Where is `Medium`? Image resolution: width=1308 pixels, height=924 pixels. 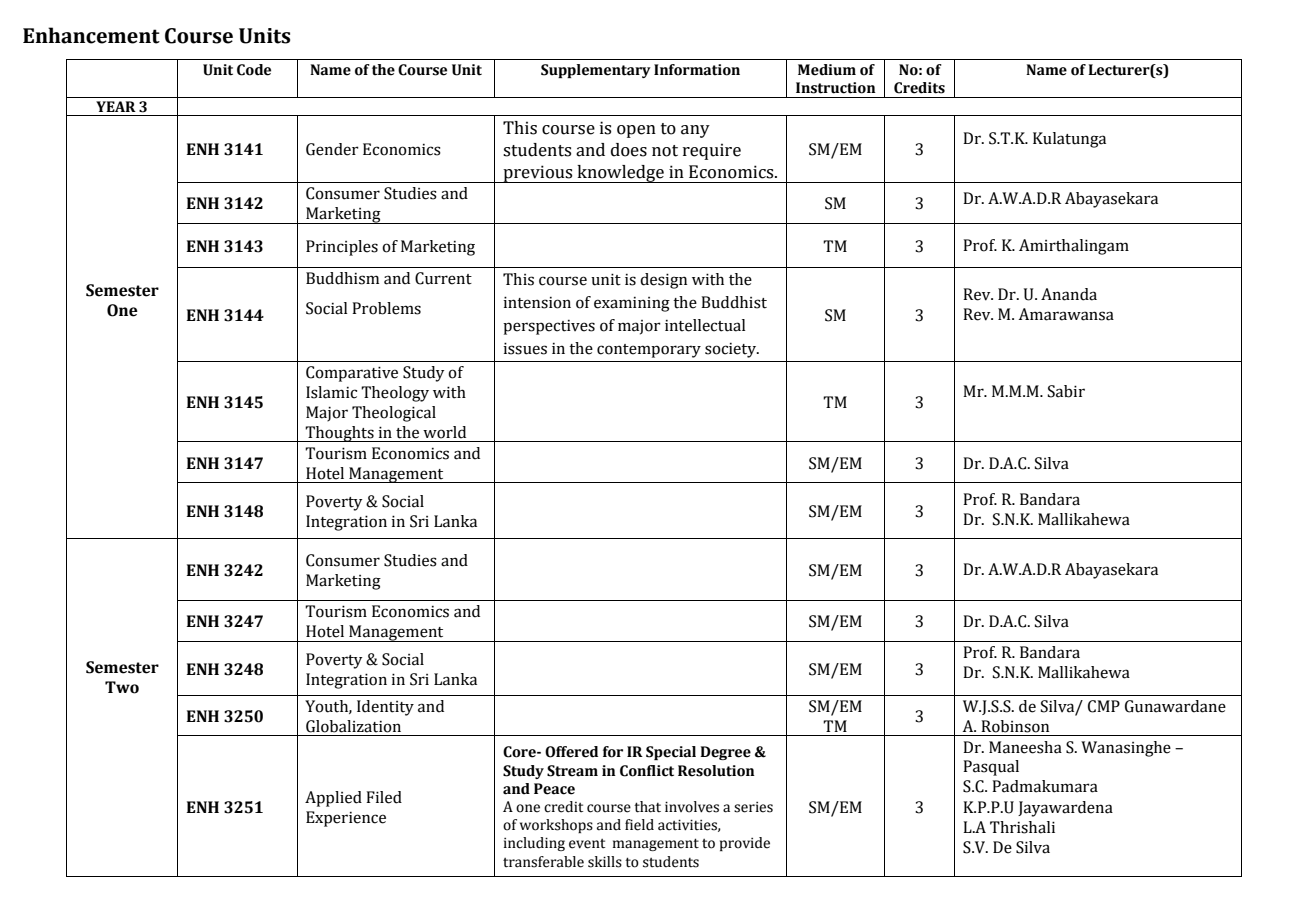
Medium is located at coordinates (827, 70).
